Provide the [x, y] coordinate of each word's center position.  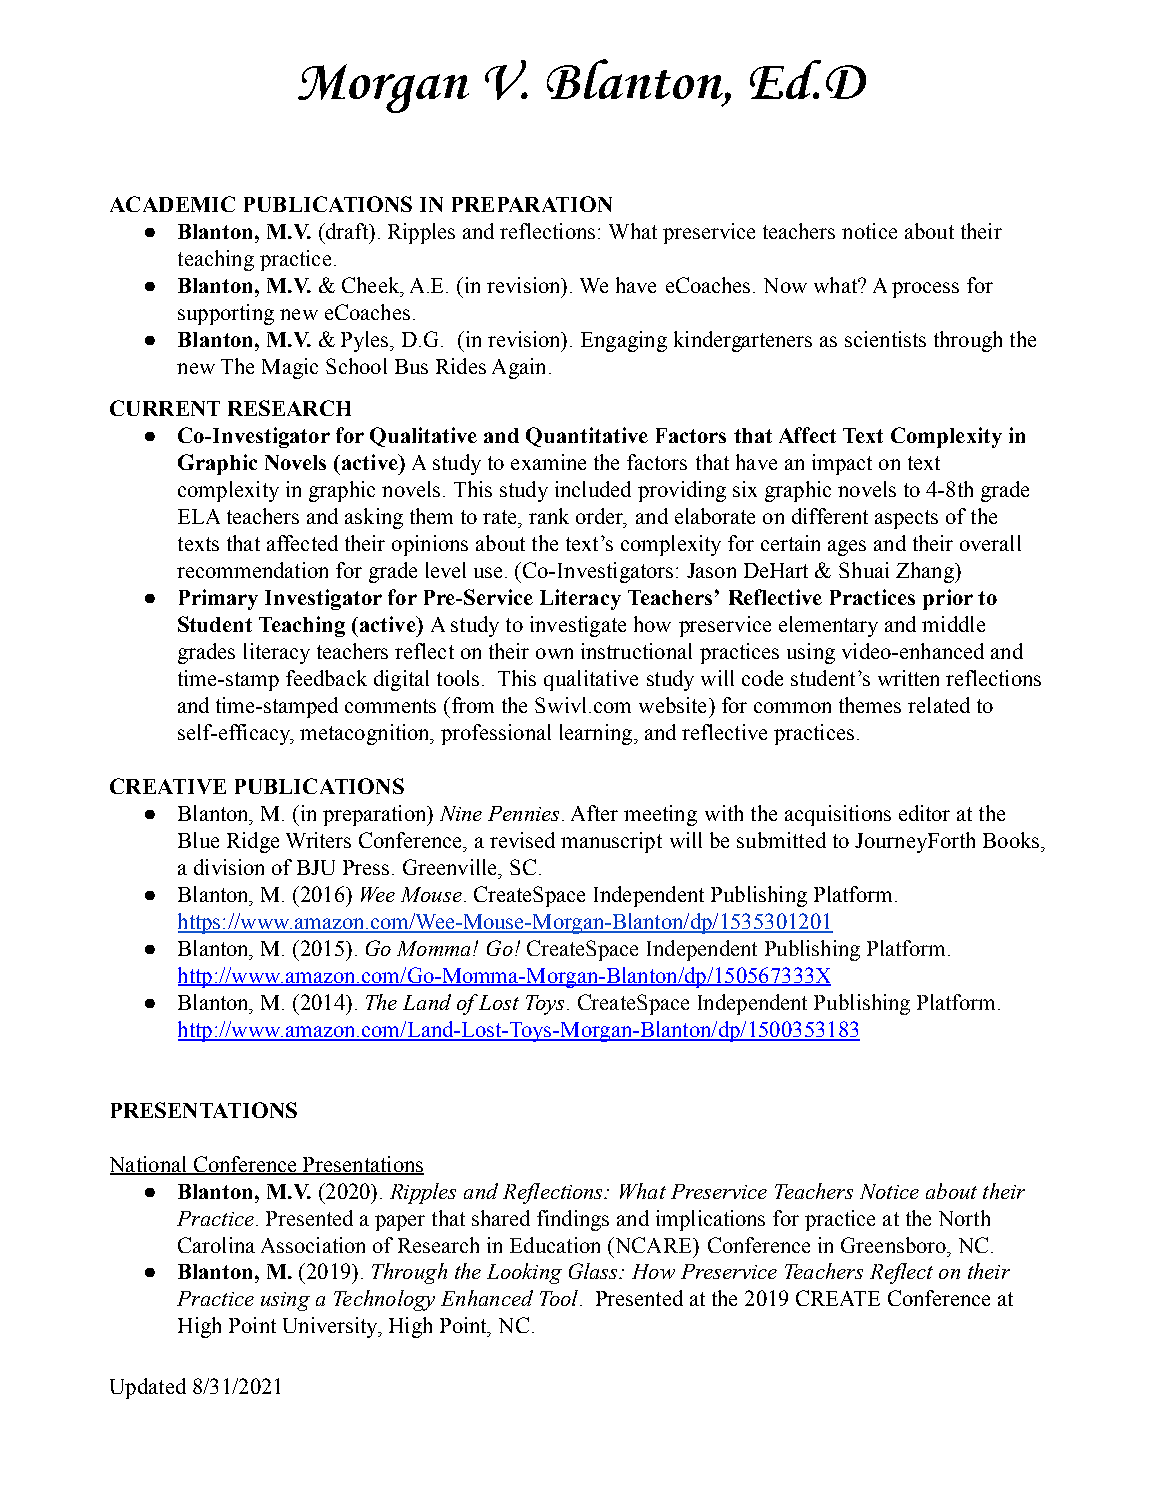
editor [924, 813]
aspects [906, 519]
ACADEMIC [172, 204]
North [964, 1218]
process [925, 290]
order [601, 517]
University [331, 1327]
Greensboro [894, 1245]
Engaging [624, 341]
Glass [595, 1271]
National [149, 1165]
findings [573, 1220]
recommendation [252, 570]
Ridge [253, 842]
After [594, 813]
